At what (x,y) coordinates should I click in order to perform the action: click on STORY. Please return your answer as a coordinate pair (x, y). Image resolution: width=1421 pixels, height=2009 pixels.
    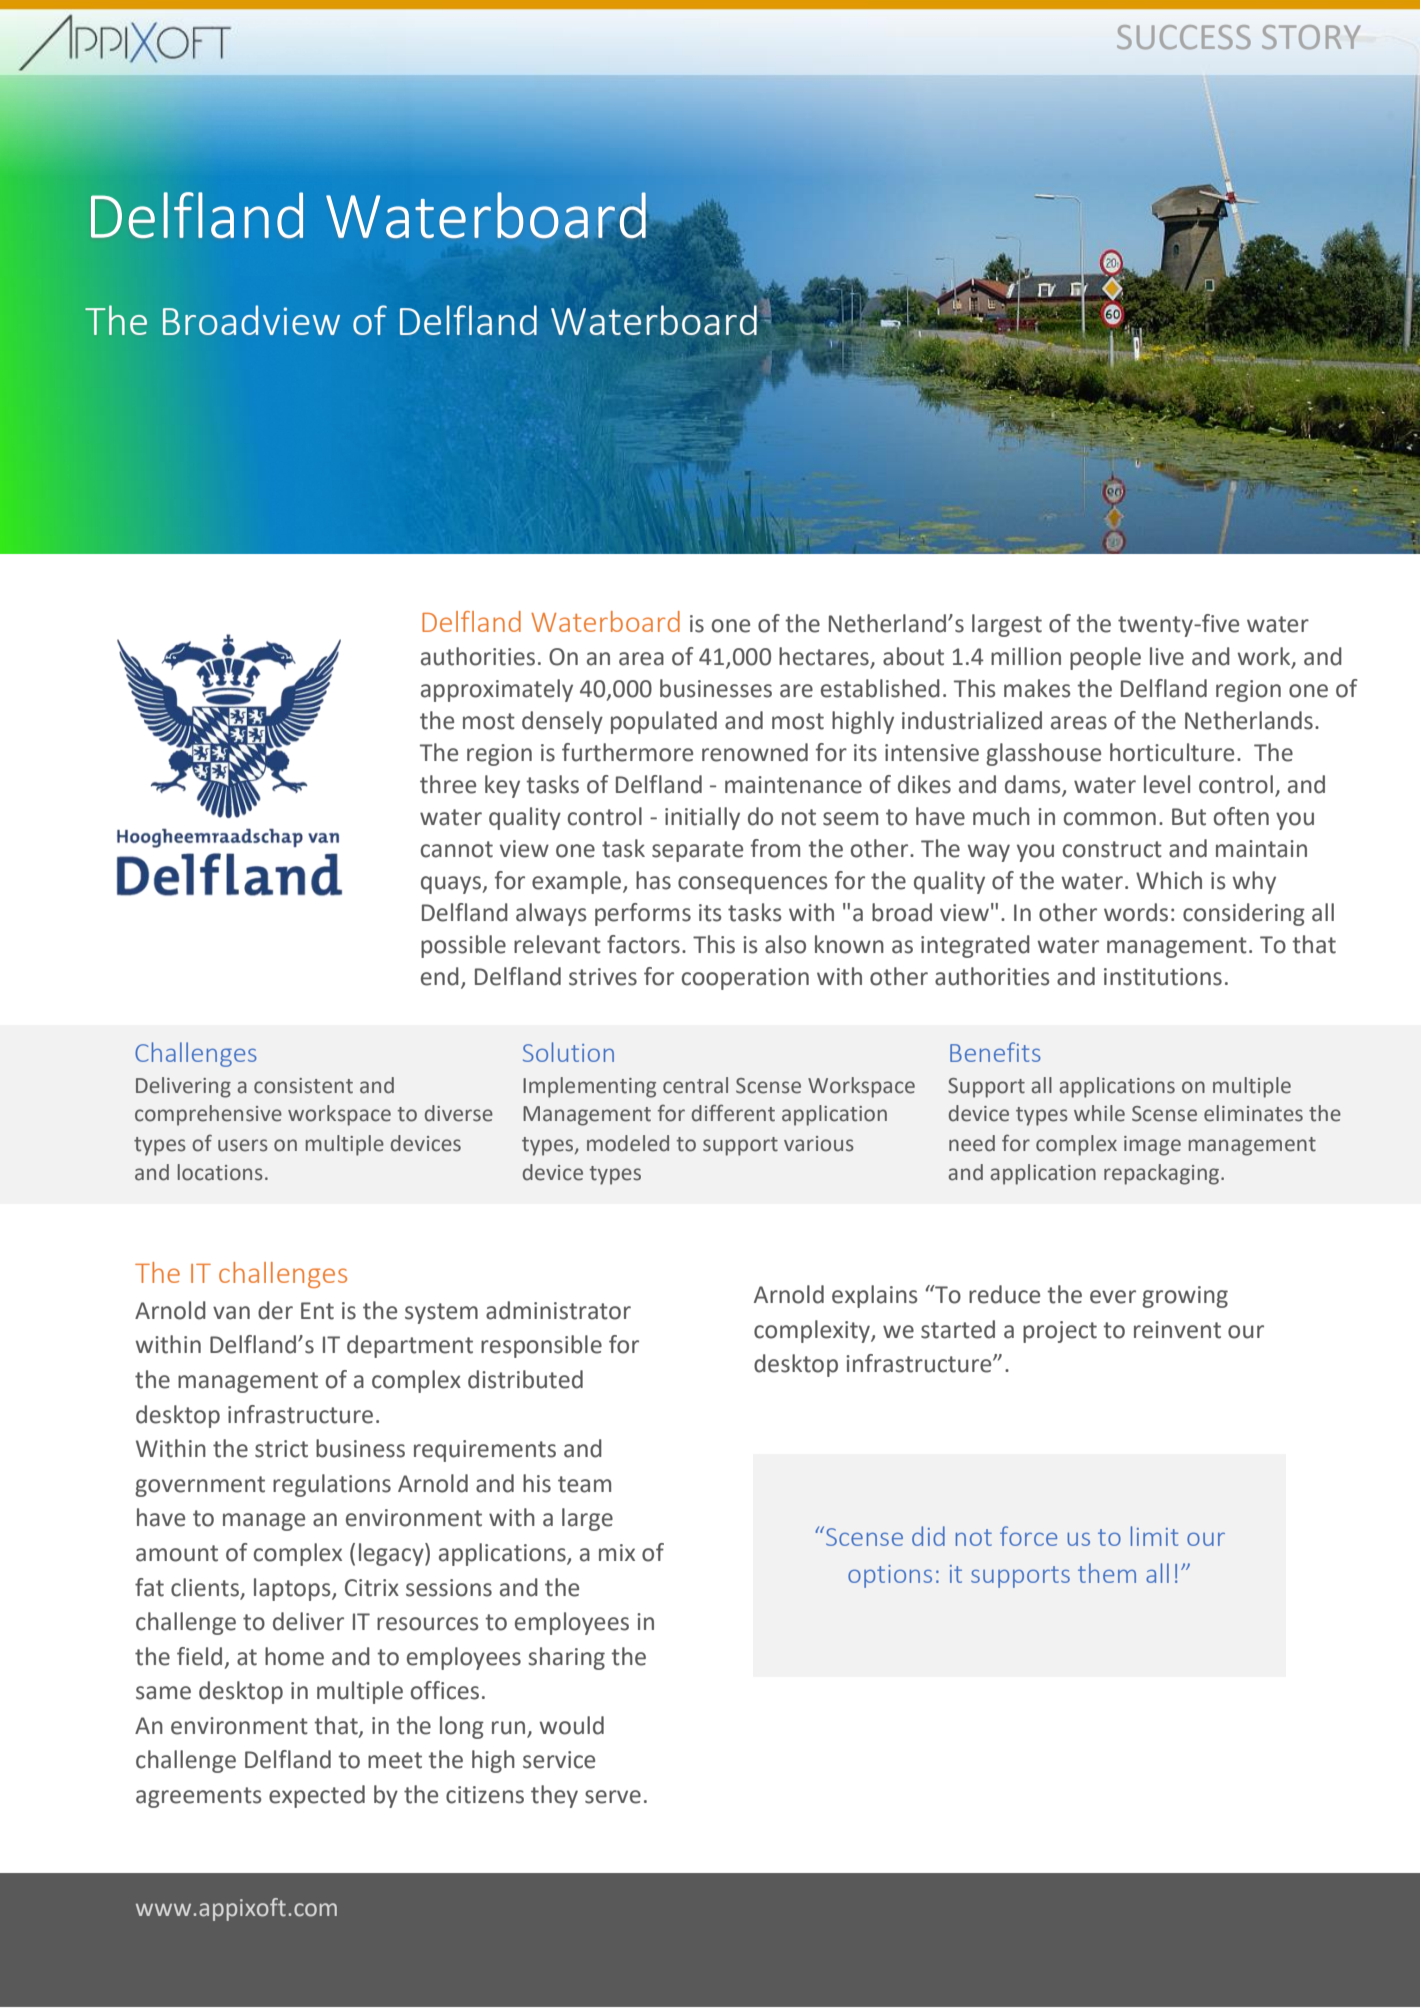
    Looking at the image, I should click on (1311, 37).
